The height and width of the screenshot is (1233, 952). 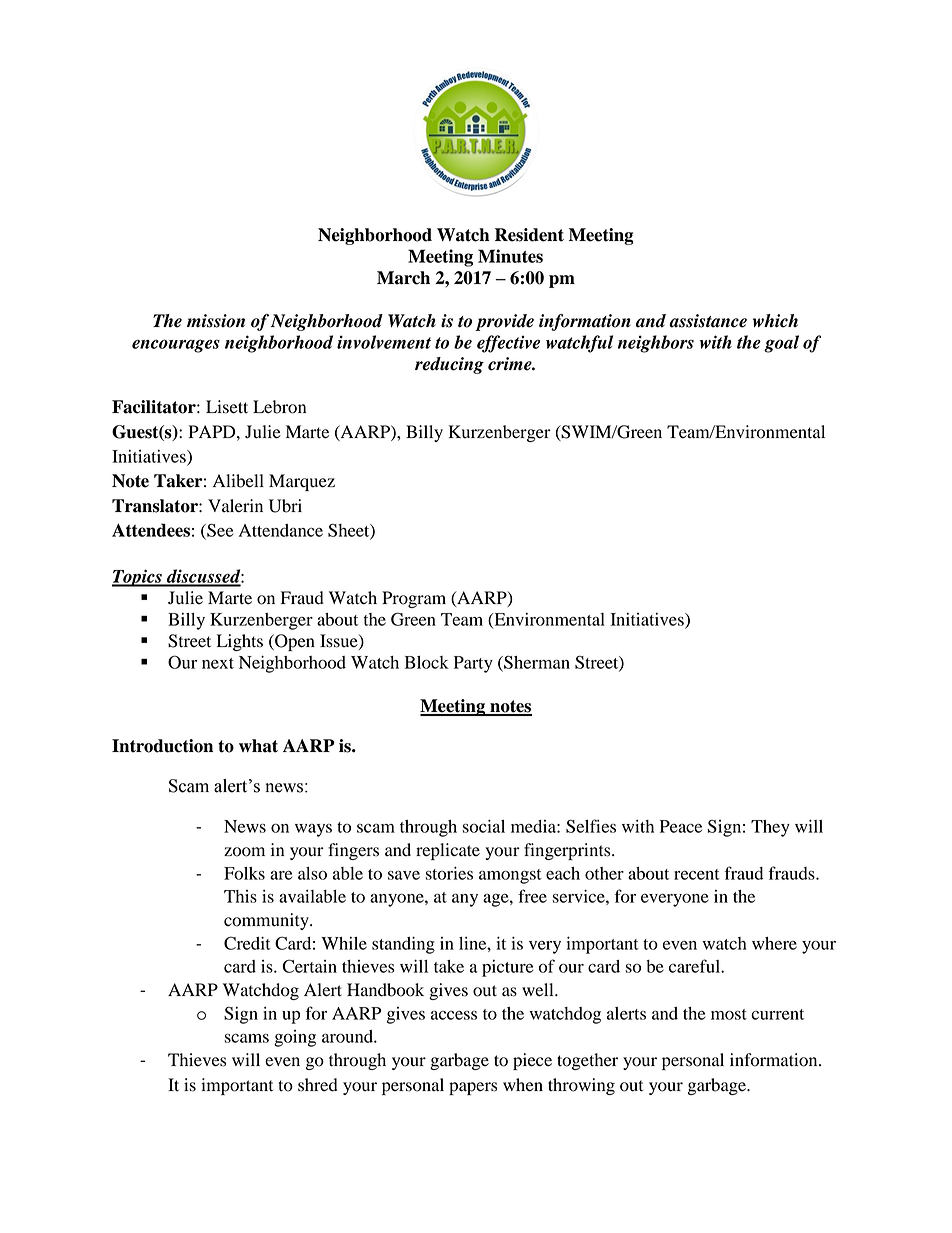 What do you see at coordinates (414, 599) in the screenshot?
I see `Program` at bounding box center [414, 599].
